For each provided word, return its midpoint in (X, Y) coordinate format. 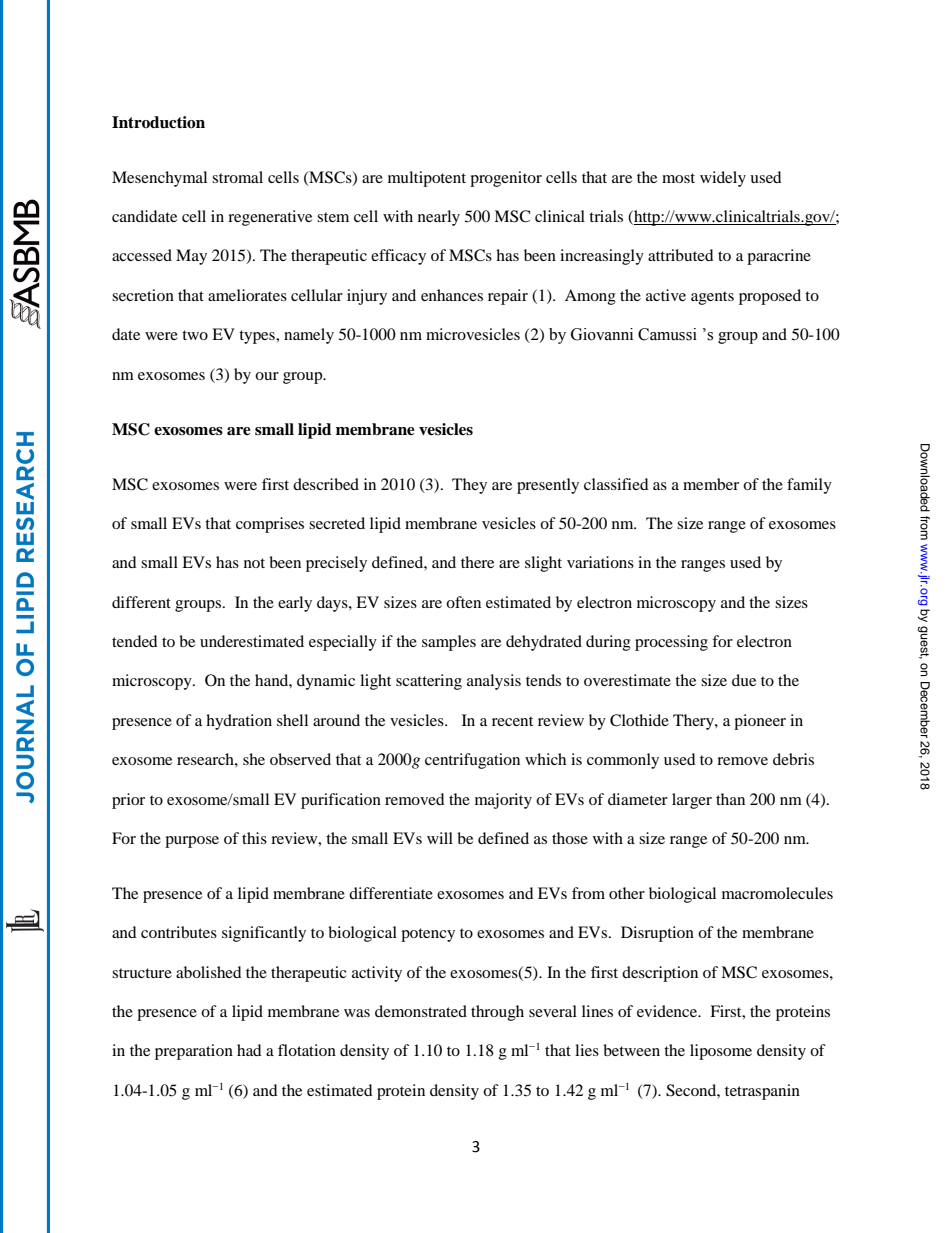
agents (712, 298)
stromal (237, 177)
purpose (192, 842)
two (195, 335)
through (497, 1013)
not (254, 563)
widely (723, 179)
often (463, 602)
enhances (452, 295)
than (730, 799)
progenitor (506, 179)
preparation (194, 1052)
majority (503, 801)
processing (671, 643)
